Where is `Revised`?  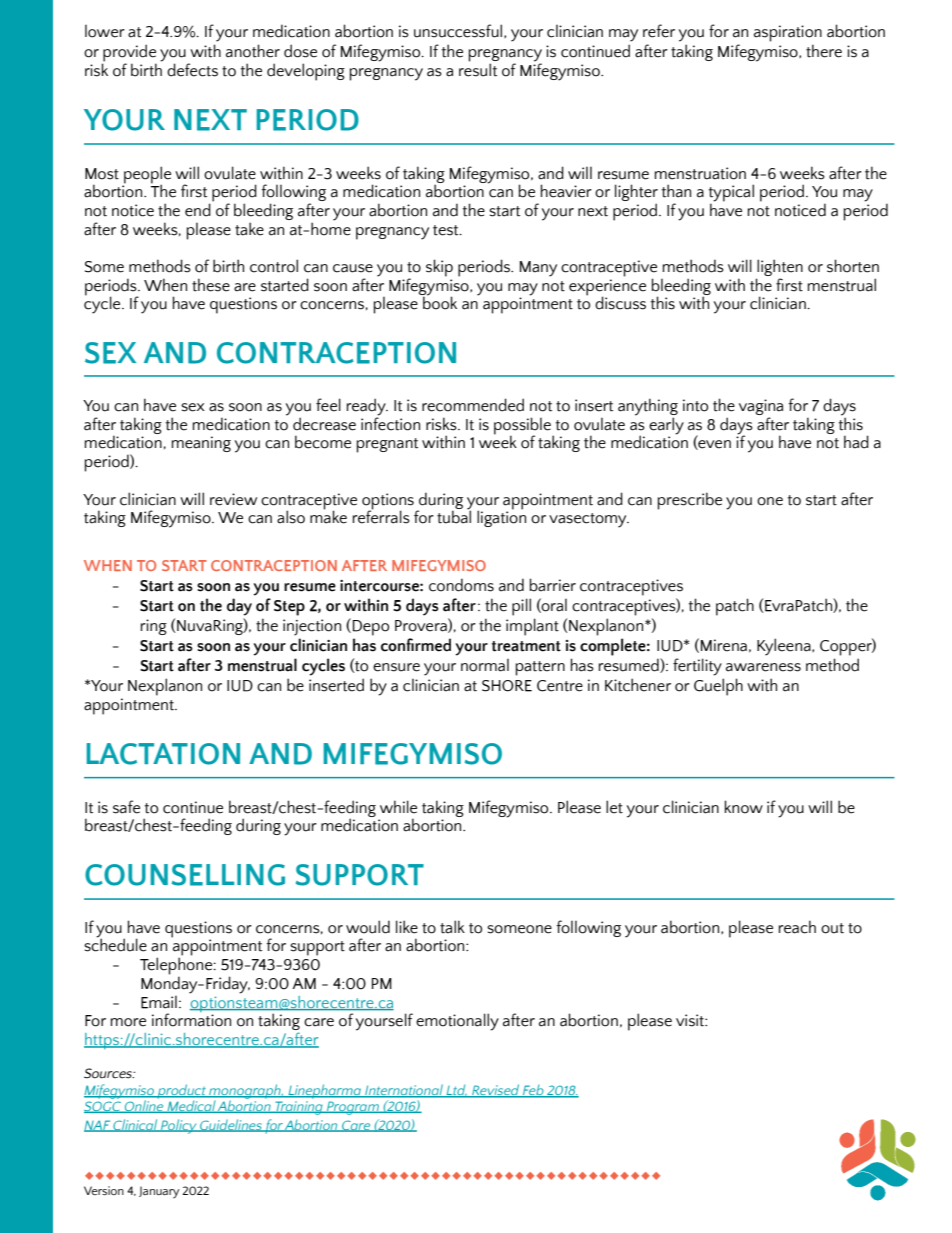
Revised is located at coordinates (496, 1090).
